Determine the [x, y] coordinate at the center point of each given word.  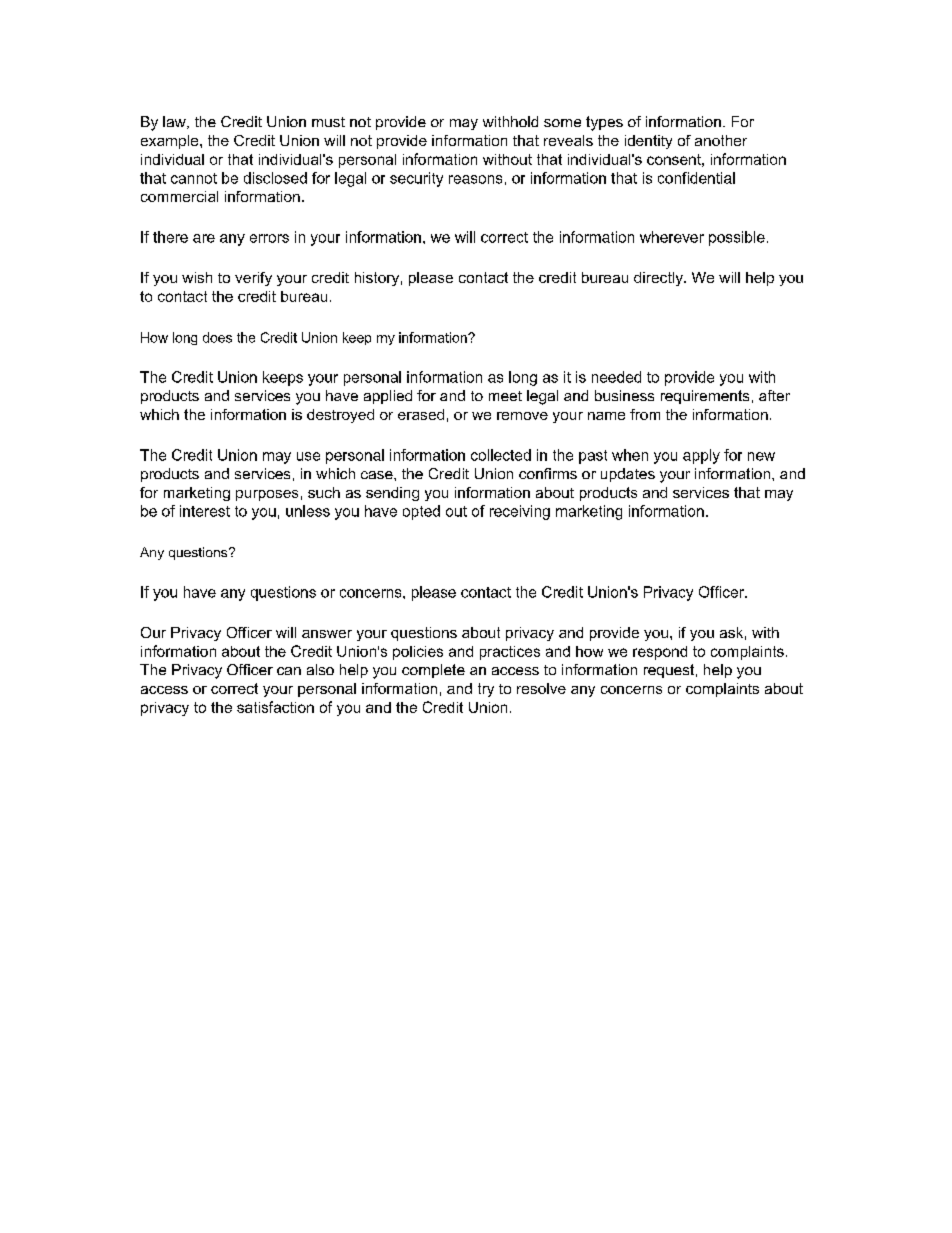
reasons [475, 179]
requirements [705, 397]
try [486, 690]
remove [522, 416]
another [721, 140]
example [171, 142]
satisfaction [275, 707]
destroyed [340, 416]
